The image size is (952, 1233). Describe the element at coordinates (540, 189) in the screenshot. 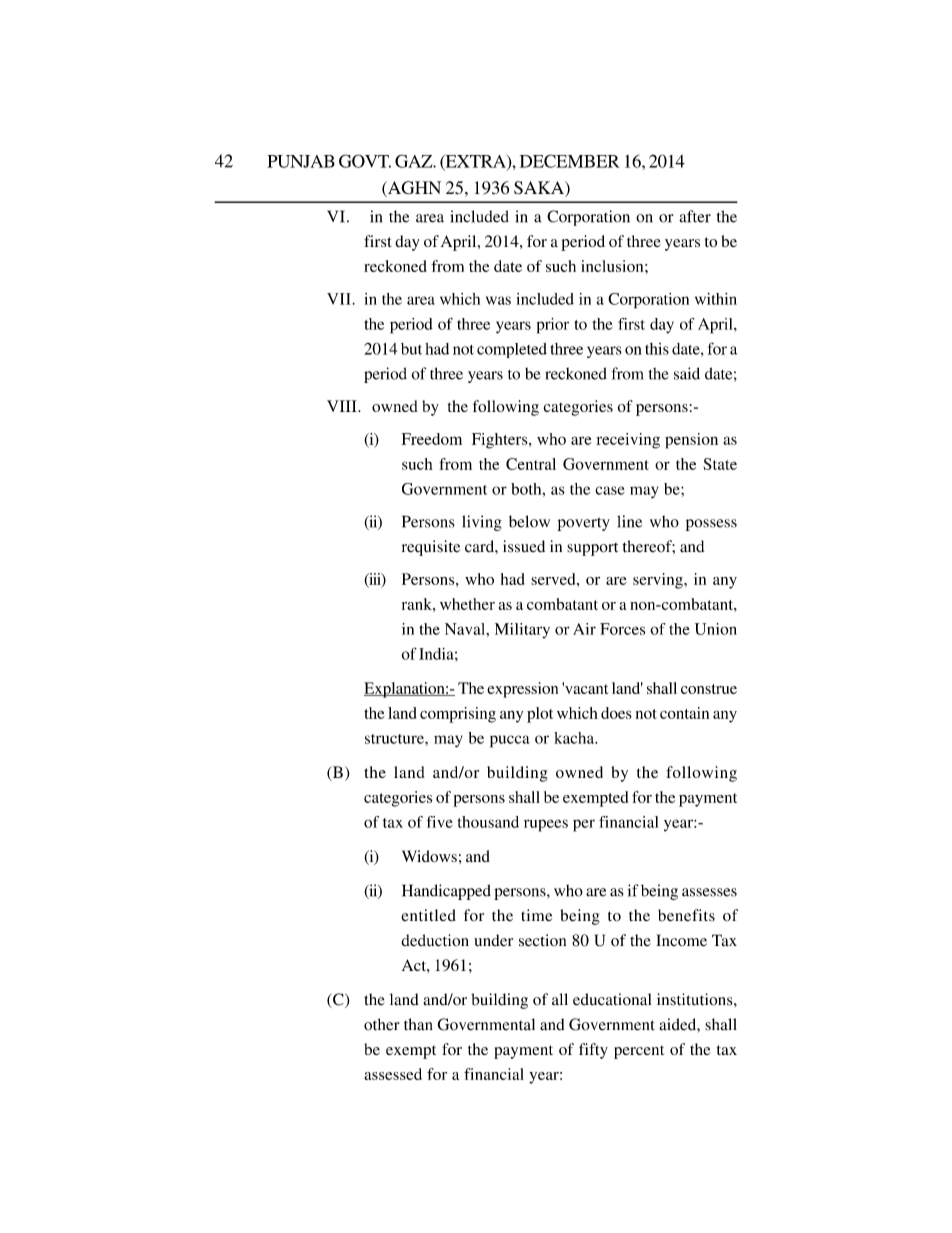

I see `SAKA` at that location.
